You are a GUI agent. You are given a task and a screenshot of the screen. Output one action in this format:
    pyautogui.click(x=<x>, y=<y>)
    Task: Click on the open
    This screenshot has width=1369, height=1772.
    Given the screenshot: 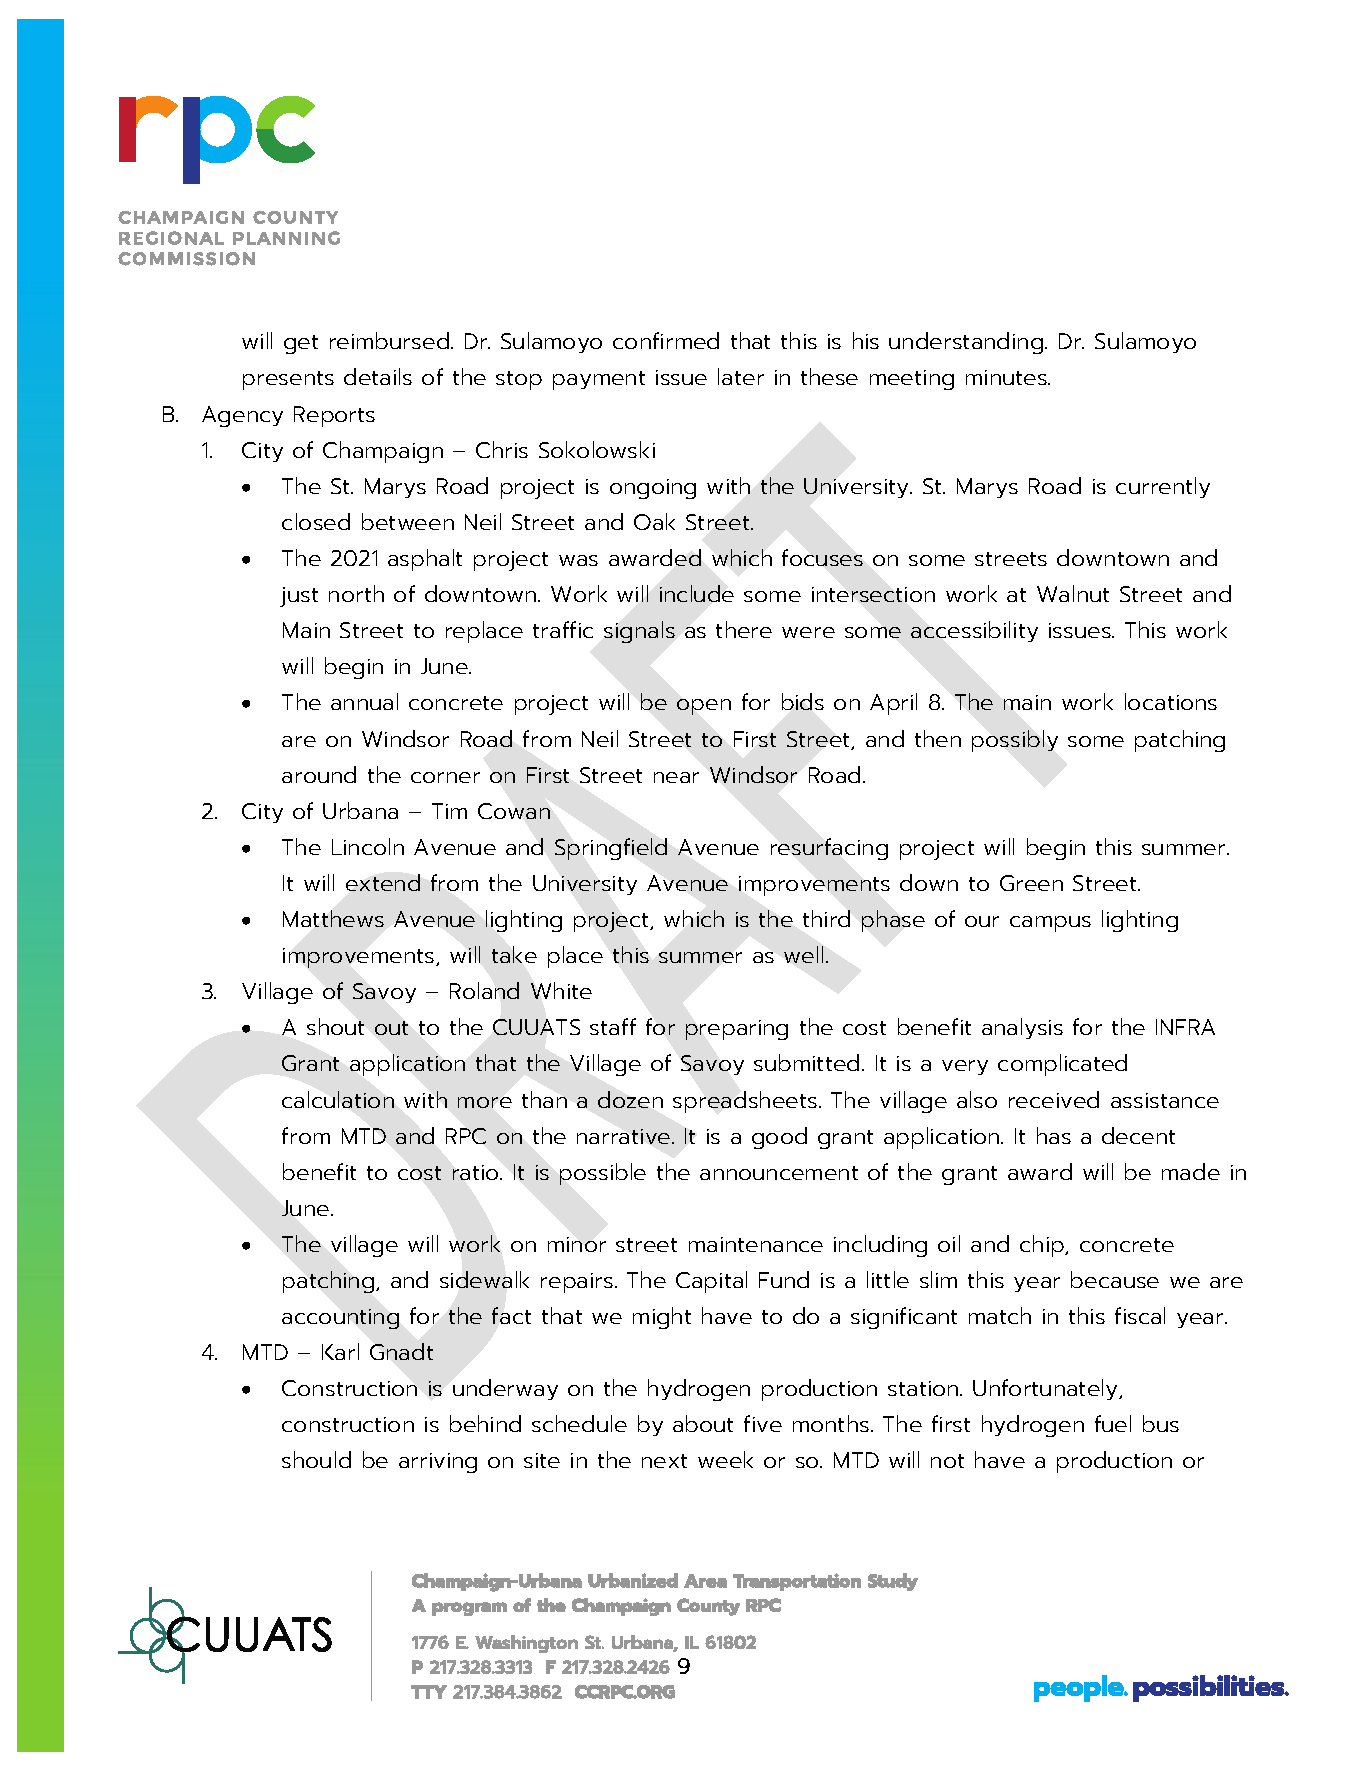 What is the action you would take?
    pyautogui.click(x=704, y=707)
